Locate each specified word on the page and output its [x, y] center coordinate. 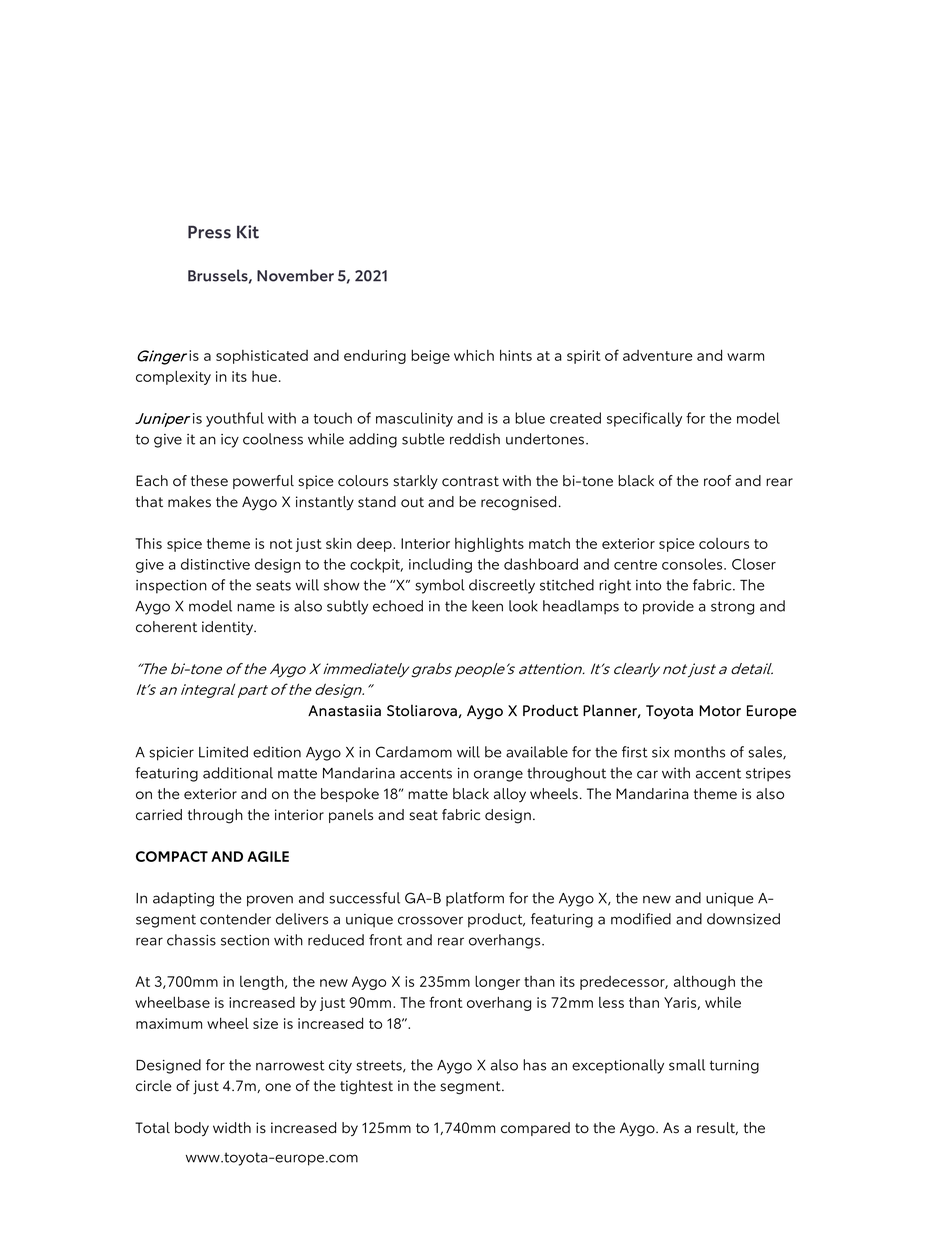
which [474, 355]
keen [487, 606]
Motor [720, 711]
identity [229, 628]
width [232, 1128]
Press [209, 232]
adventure [658, 355]
